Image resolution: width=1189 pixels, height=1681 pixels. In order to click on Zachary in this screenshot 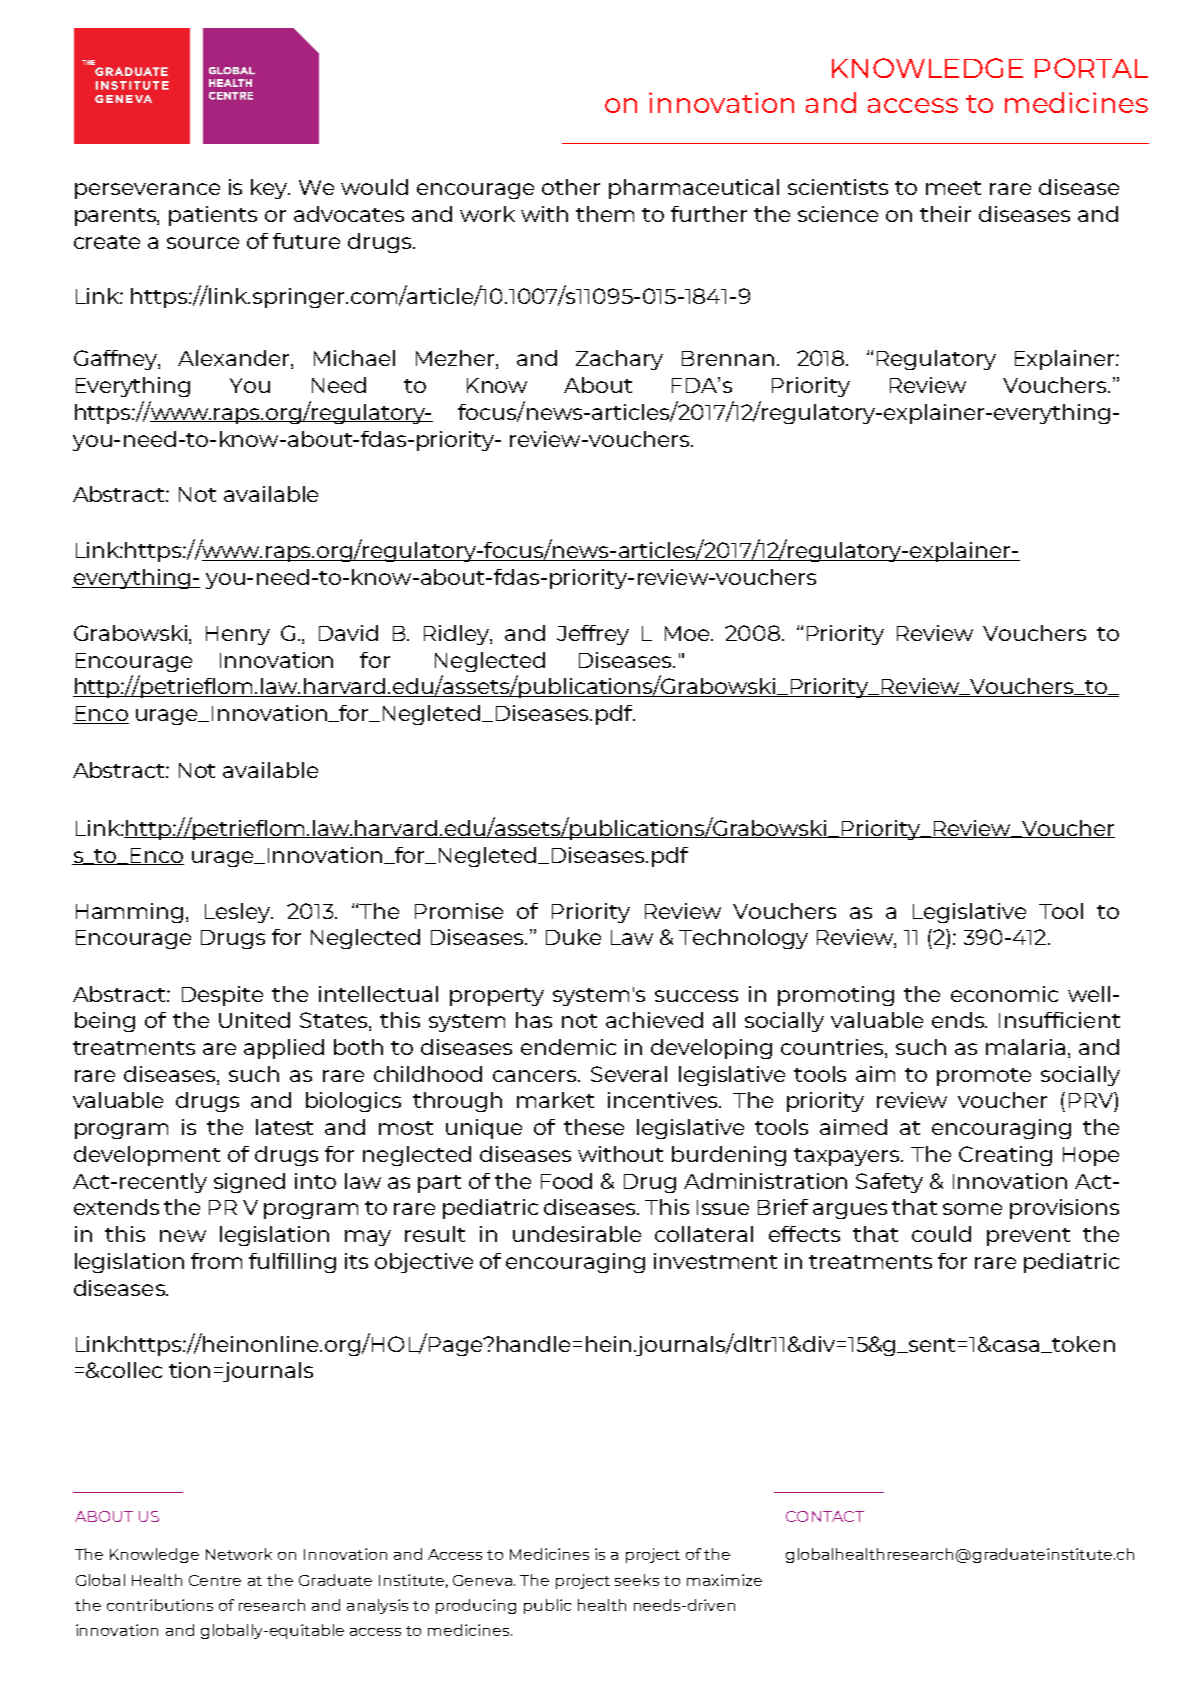, I will do `click(619, 360)`.
